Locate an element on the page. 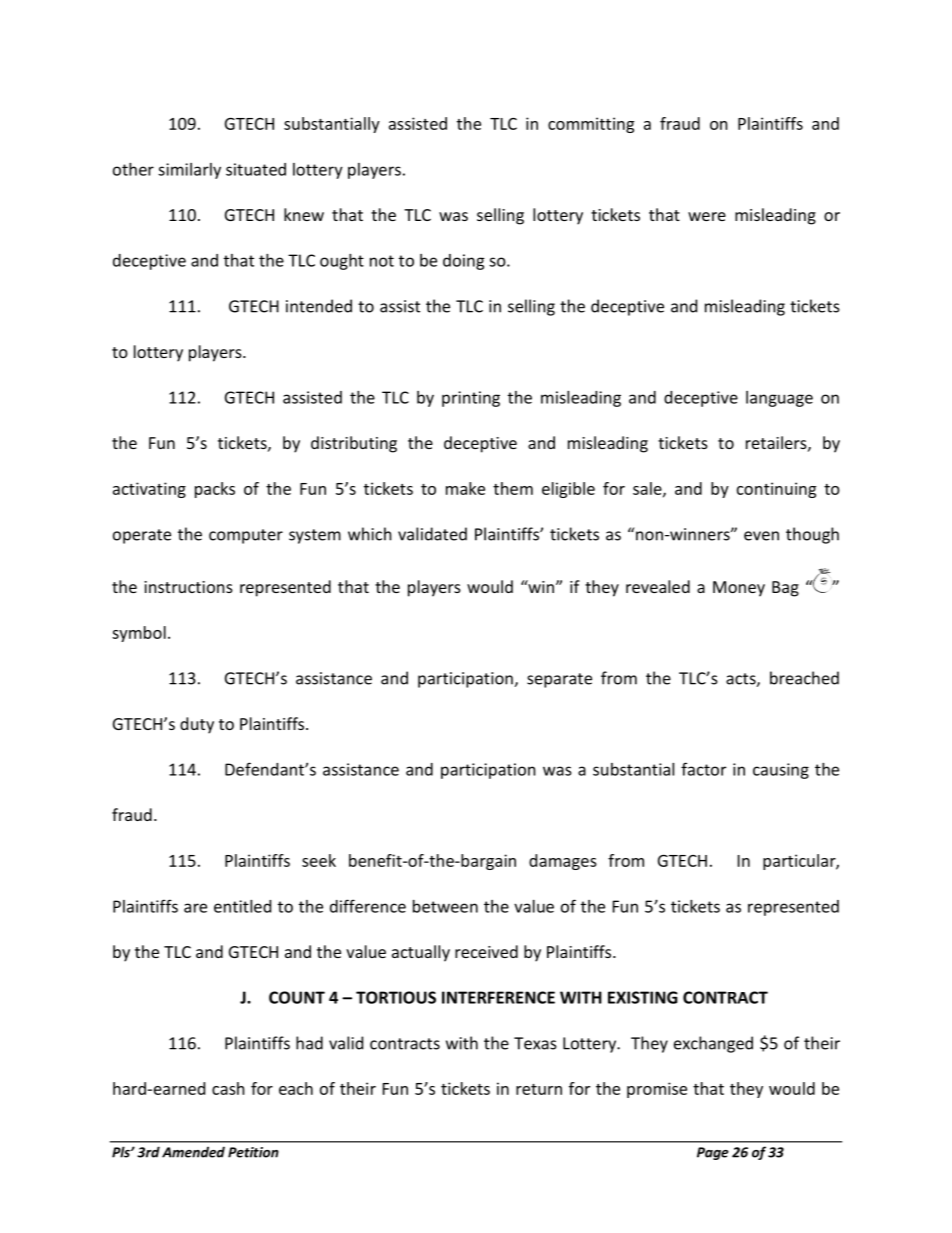 This document has height=1233, width=952. Amended is located at coordinates (193, 1152).
